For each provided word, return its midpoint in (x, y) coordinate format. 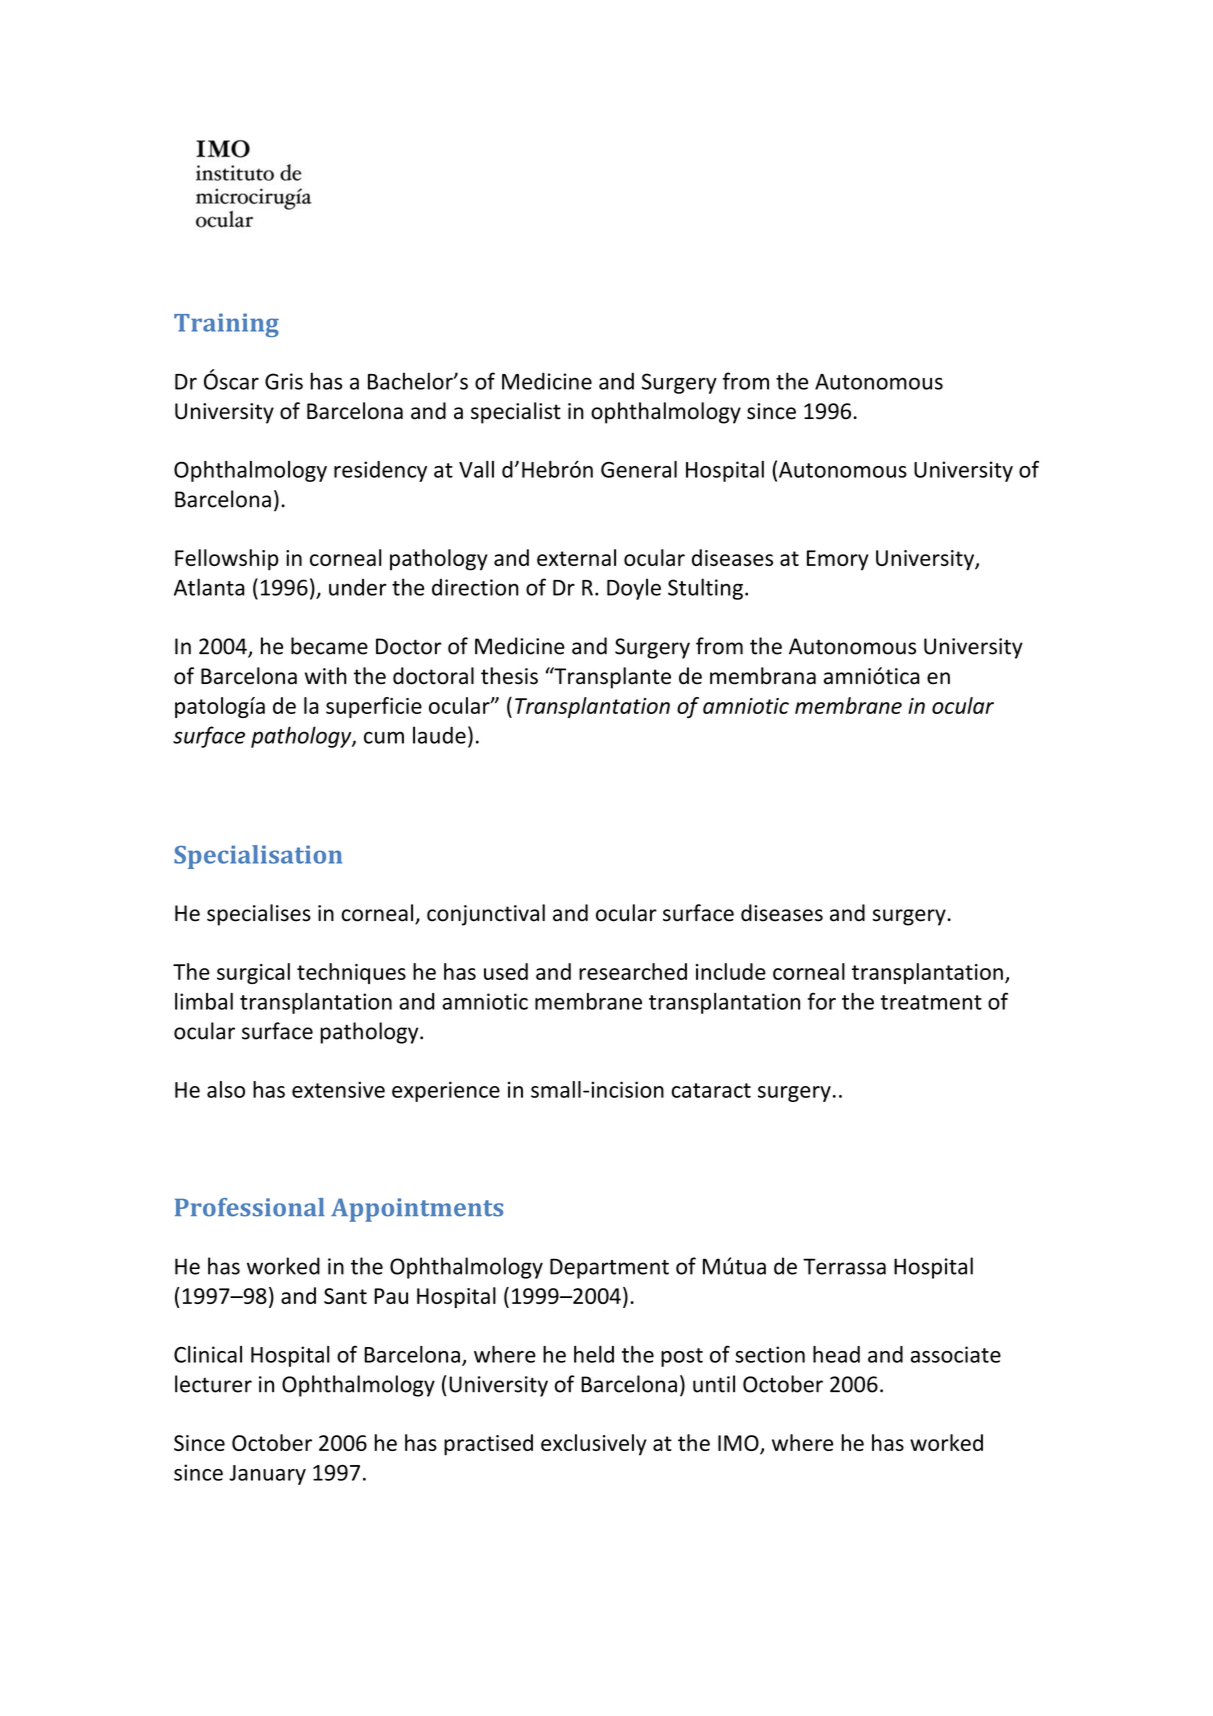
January (267, 1475)
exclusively (594, 1445)
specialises (259, 915)
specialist (516, 413)
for (822, 1001)
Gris (284, 381)
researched (633, 971)
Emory (838, 560)
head (836, 1354)
